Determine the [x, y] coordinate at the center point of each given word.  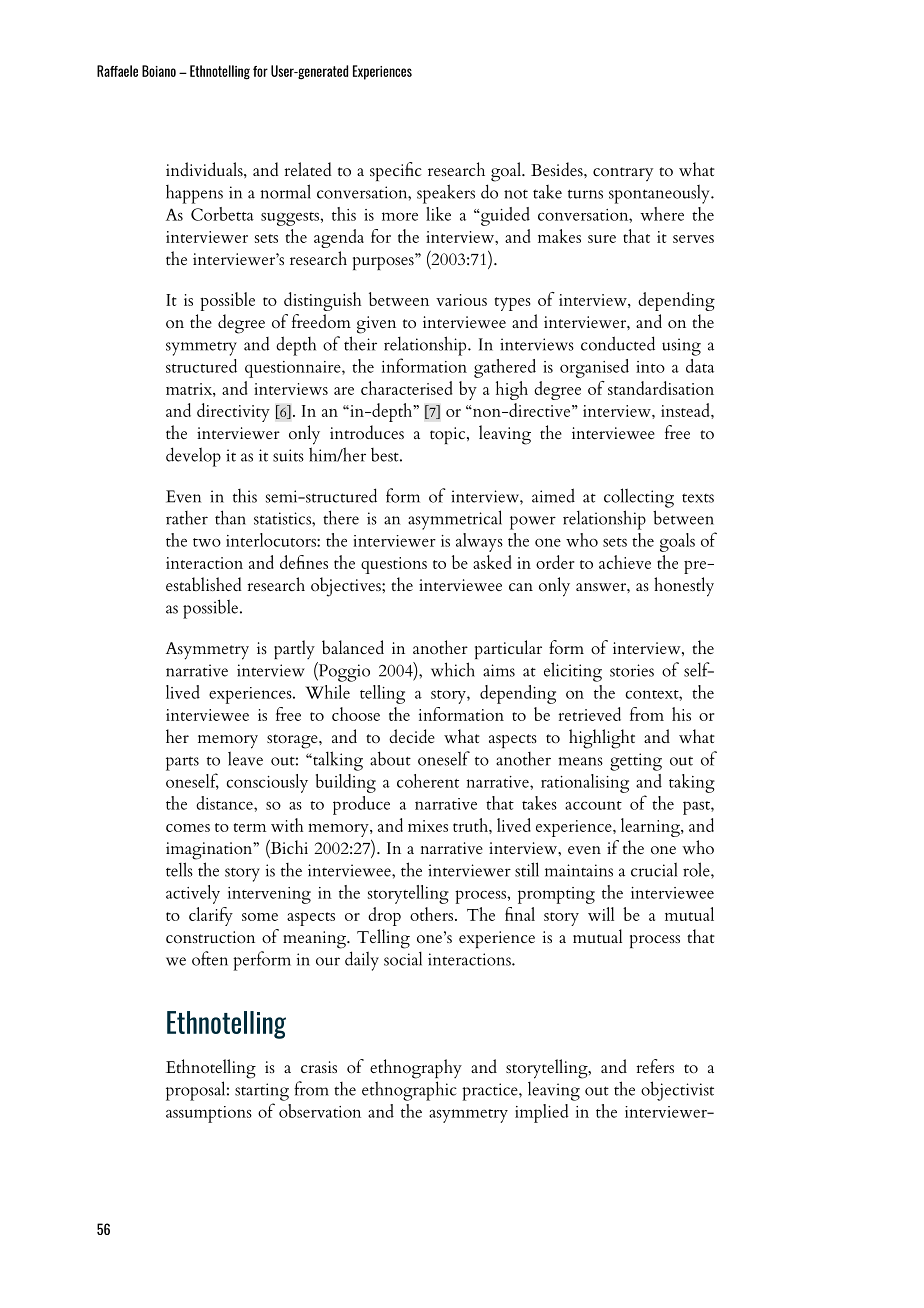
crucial [654, 869]
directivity [233, 412]
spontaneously [660, 194]
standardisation [661, 388]
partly [294, 649]
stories [632, 670]
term [250, 827]
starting [262, 1092]
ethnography [416, 1069]
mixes [428, 826]
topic [449, 435]
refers [655, 1066]
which [453, 669]
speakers [446, 194]
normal [286, 191]
